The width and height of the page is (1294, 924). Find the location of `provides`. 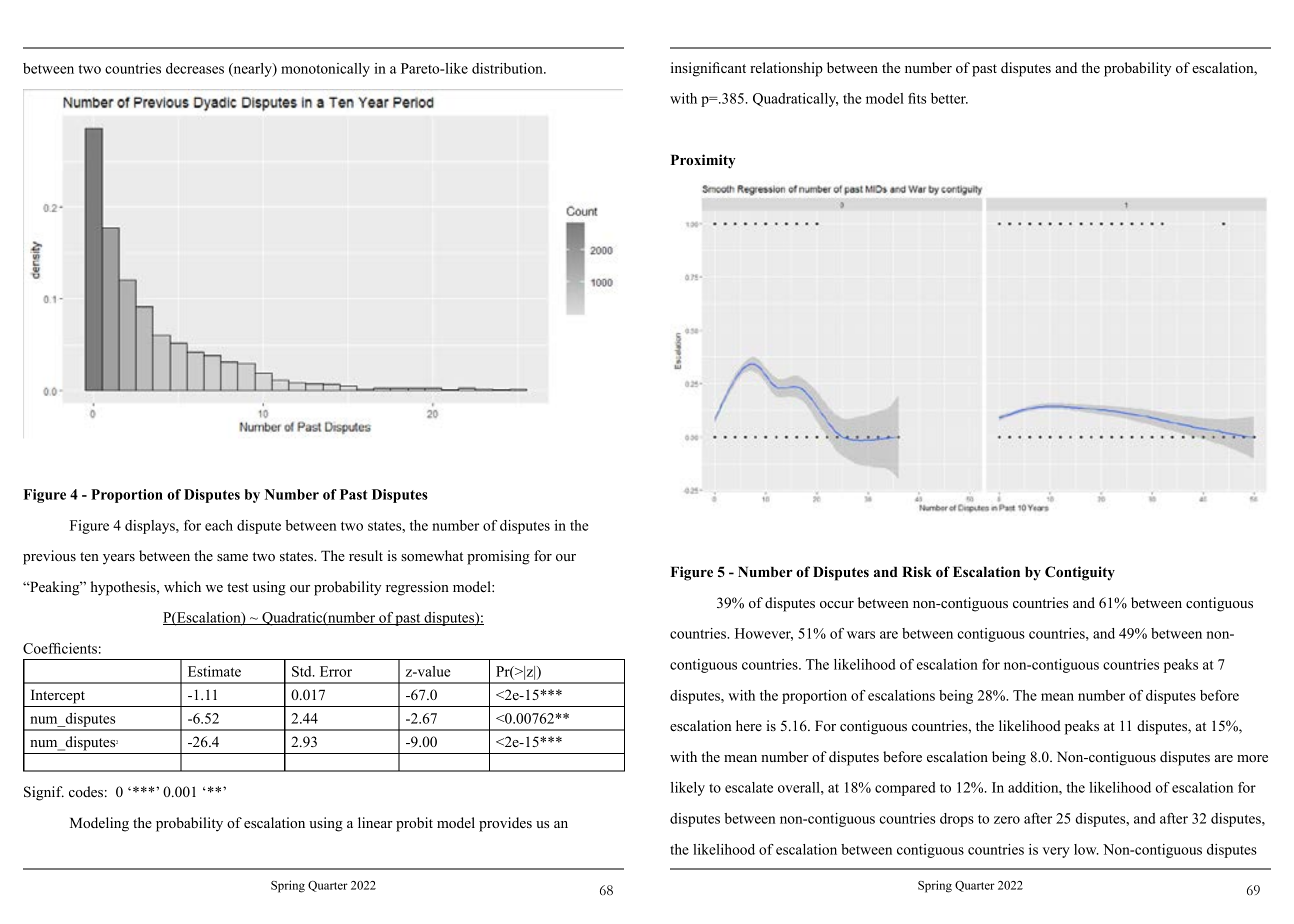

provides is located at coordinates (505, 824).
